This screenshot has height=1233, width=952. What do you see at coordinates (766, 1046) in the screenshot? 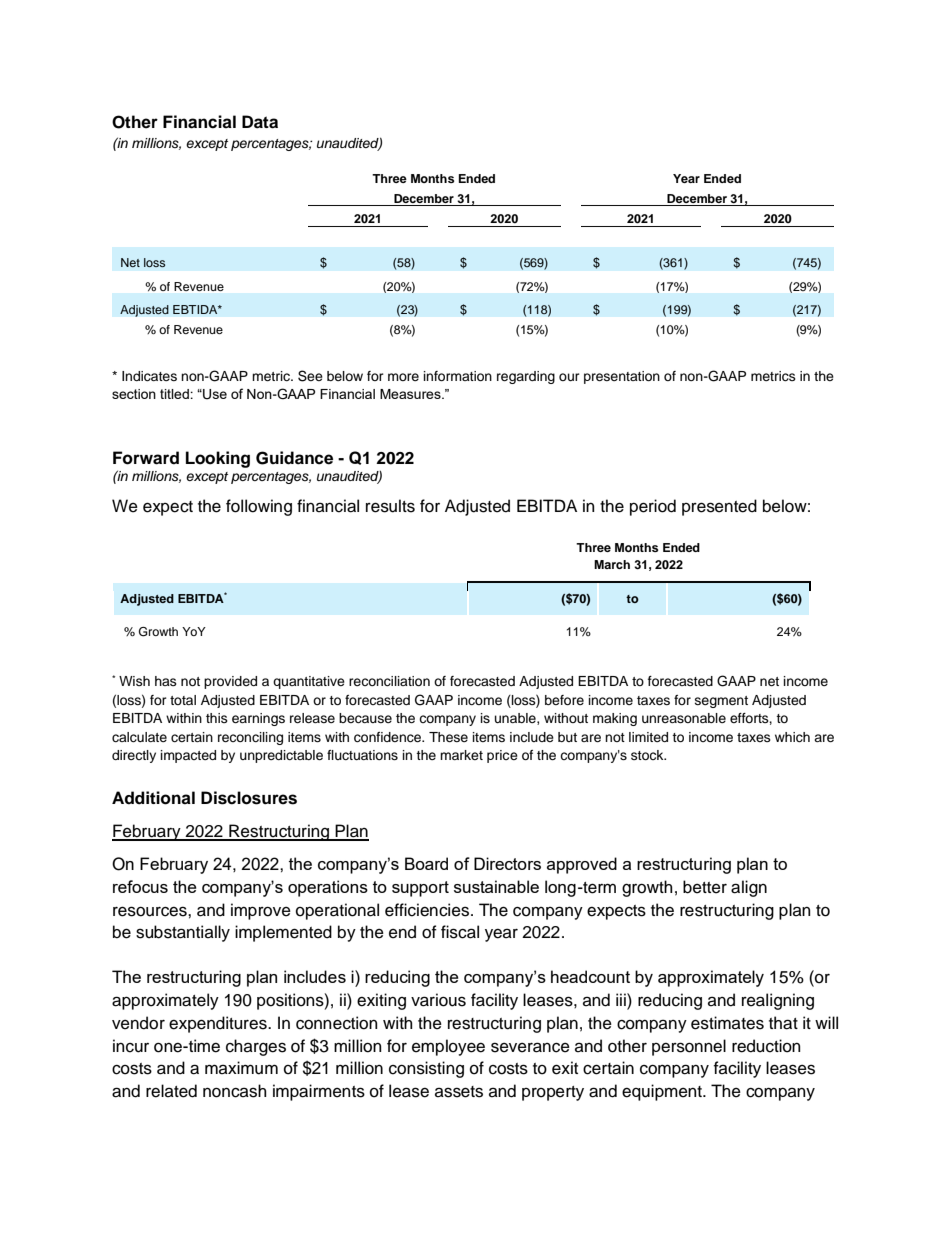
I see `reduction` at bounding box center [766, 1046].
